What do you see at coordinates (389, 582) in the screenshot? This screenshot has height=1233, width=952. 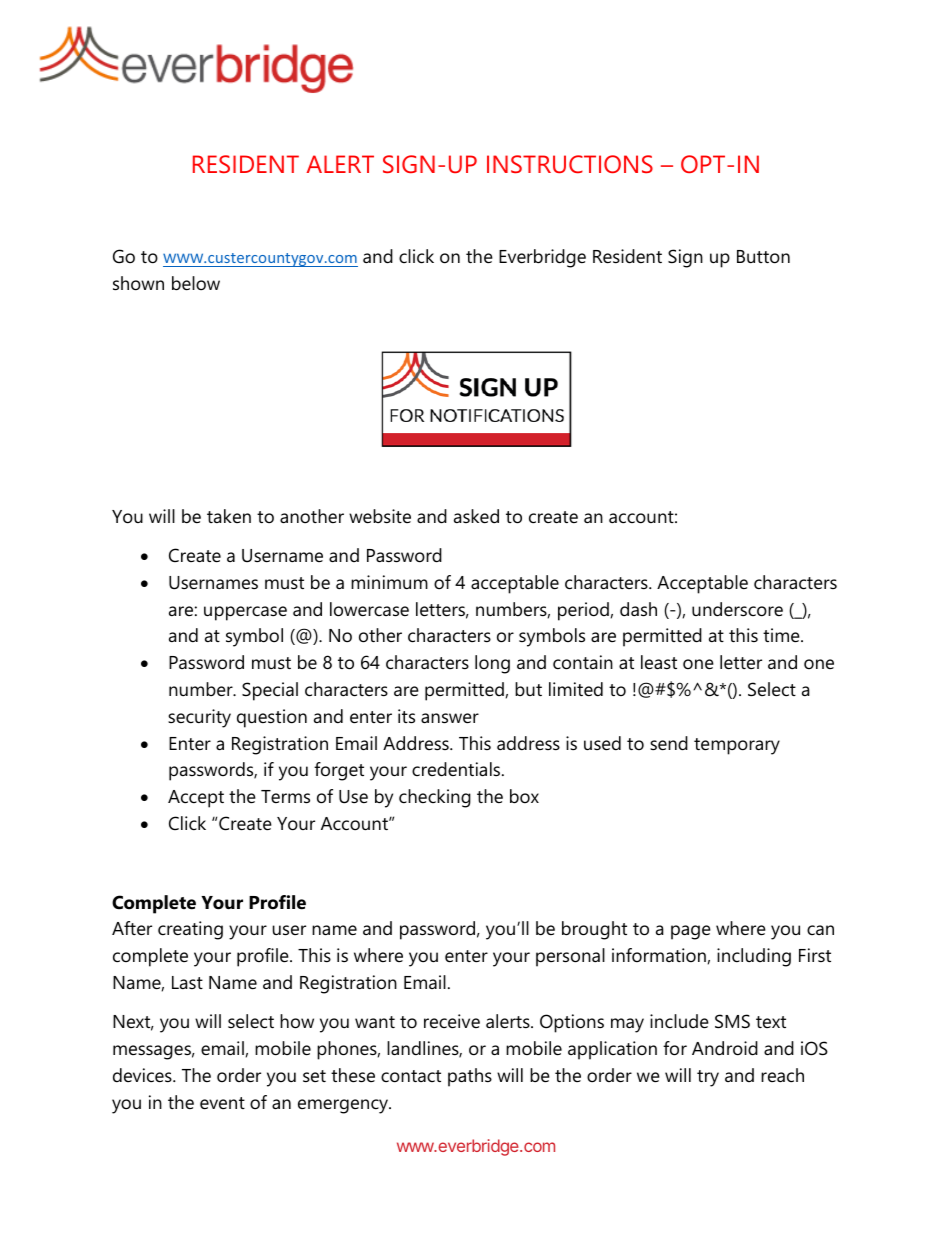 I see `minimum` at bounding box center [389, 582].
